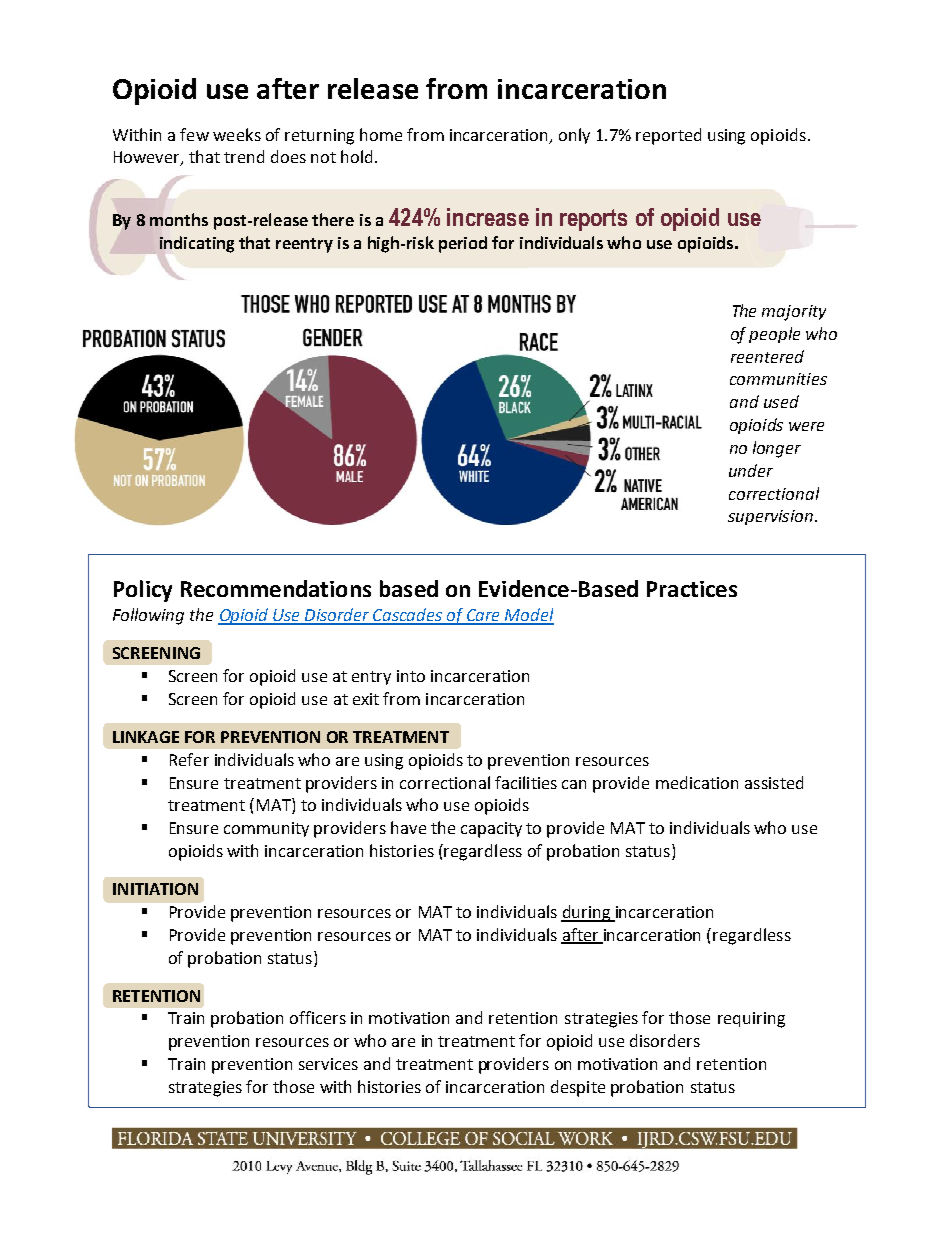  Describe the element at coordinates (668, 136) in the image. I see `reported` at that location.
